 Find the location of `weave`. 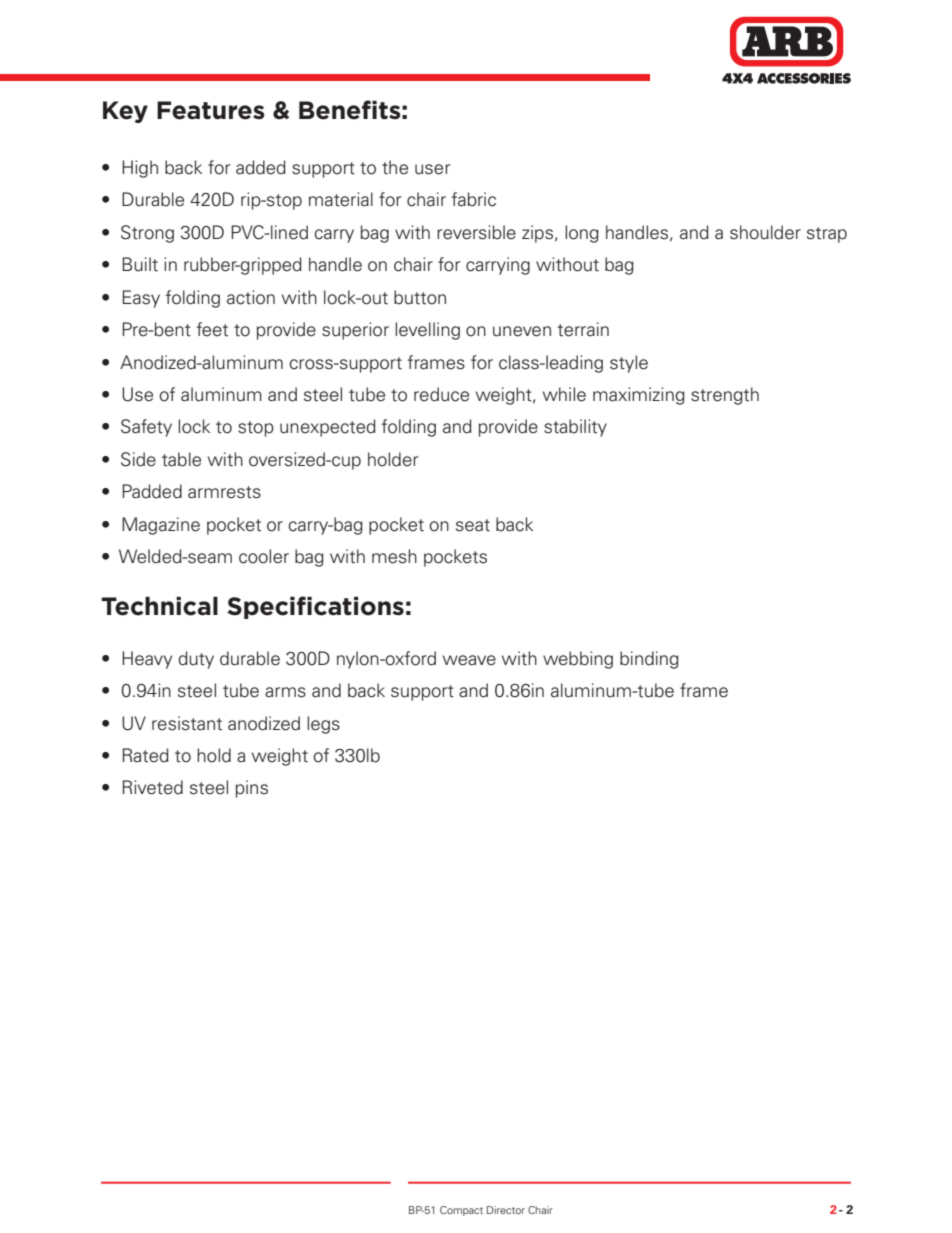

weave is located at coordinates (469, 660).
